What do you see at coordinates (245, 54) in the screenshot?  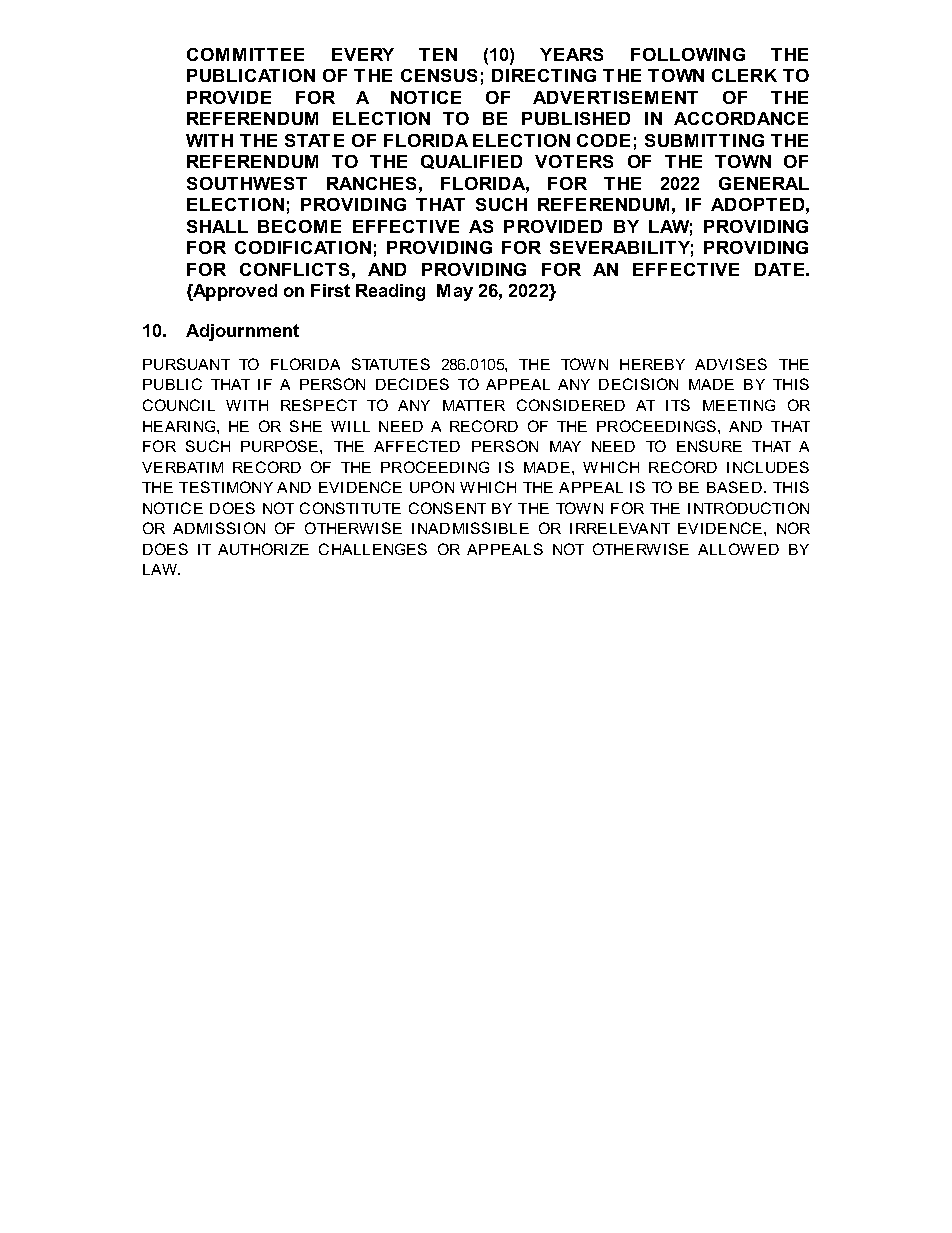 I see `COMMITTEE` at bounding box center [245, 54].
